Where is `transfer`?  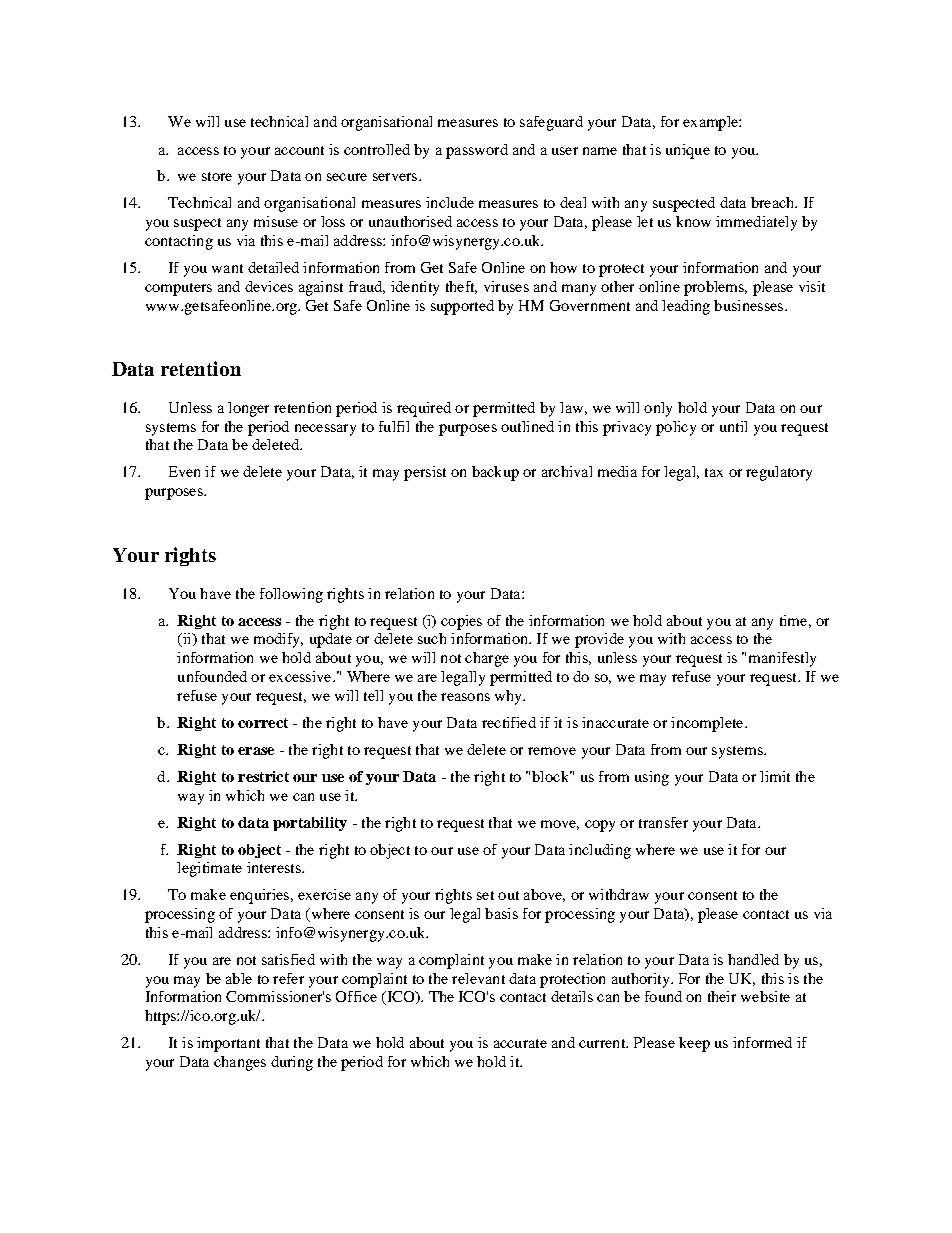
transfer is located at coordinates (663, 822).
